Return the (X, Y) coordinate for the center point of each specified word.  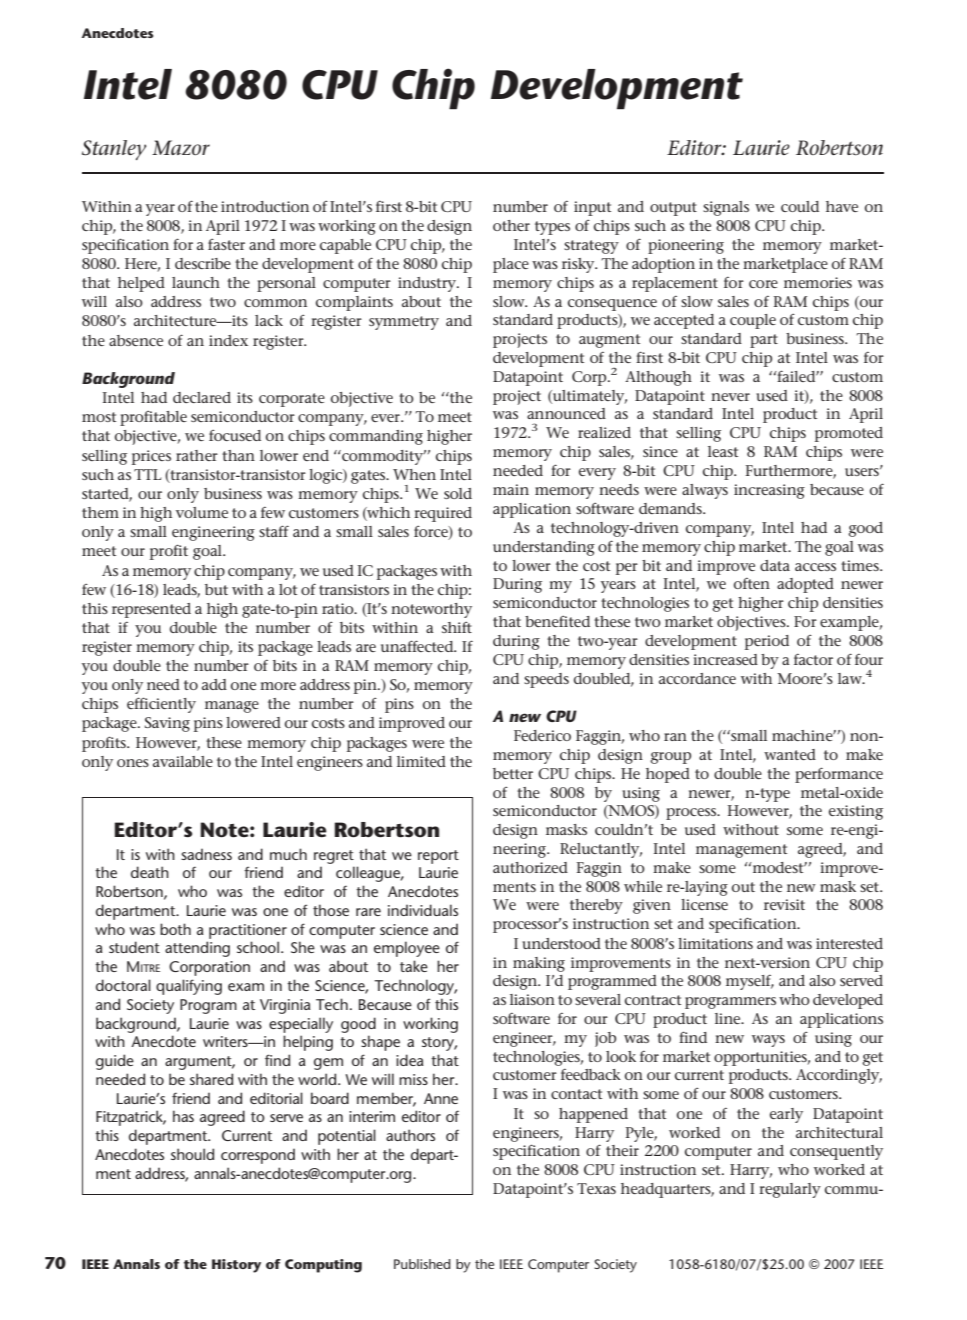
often (752, 583)
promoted (849, 434)
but (216, 589)
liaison (532, 999)
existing (856, 812)
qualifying (189, 987)
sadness (206, 854)
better (513, 773)
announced (566, 413)
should (192, 1154)
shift (457, 627)
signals (726, 208)
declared (202, 397)
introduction (265, 206)
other (511, 225)
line (729, 1018)
